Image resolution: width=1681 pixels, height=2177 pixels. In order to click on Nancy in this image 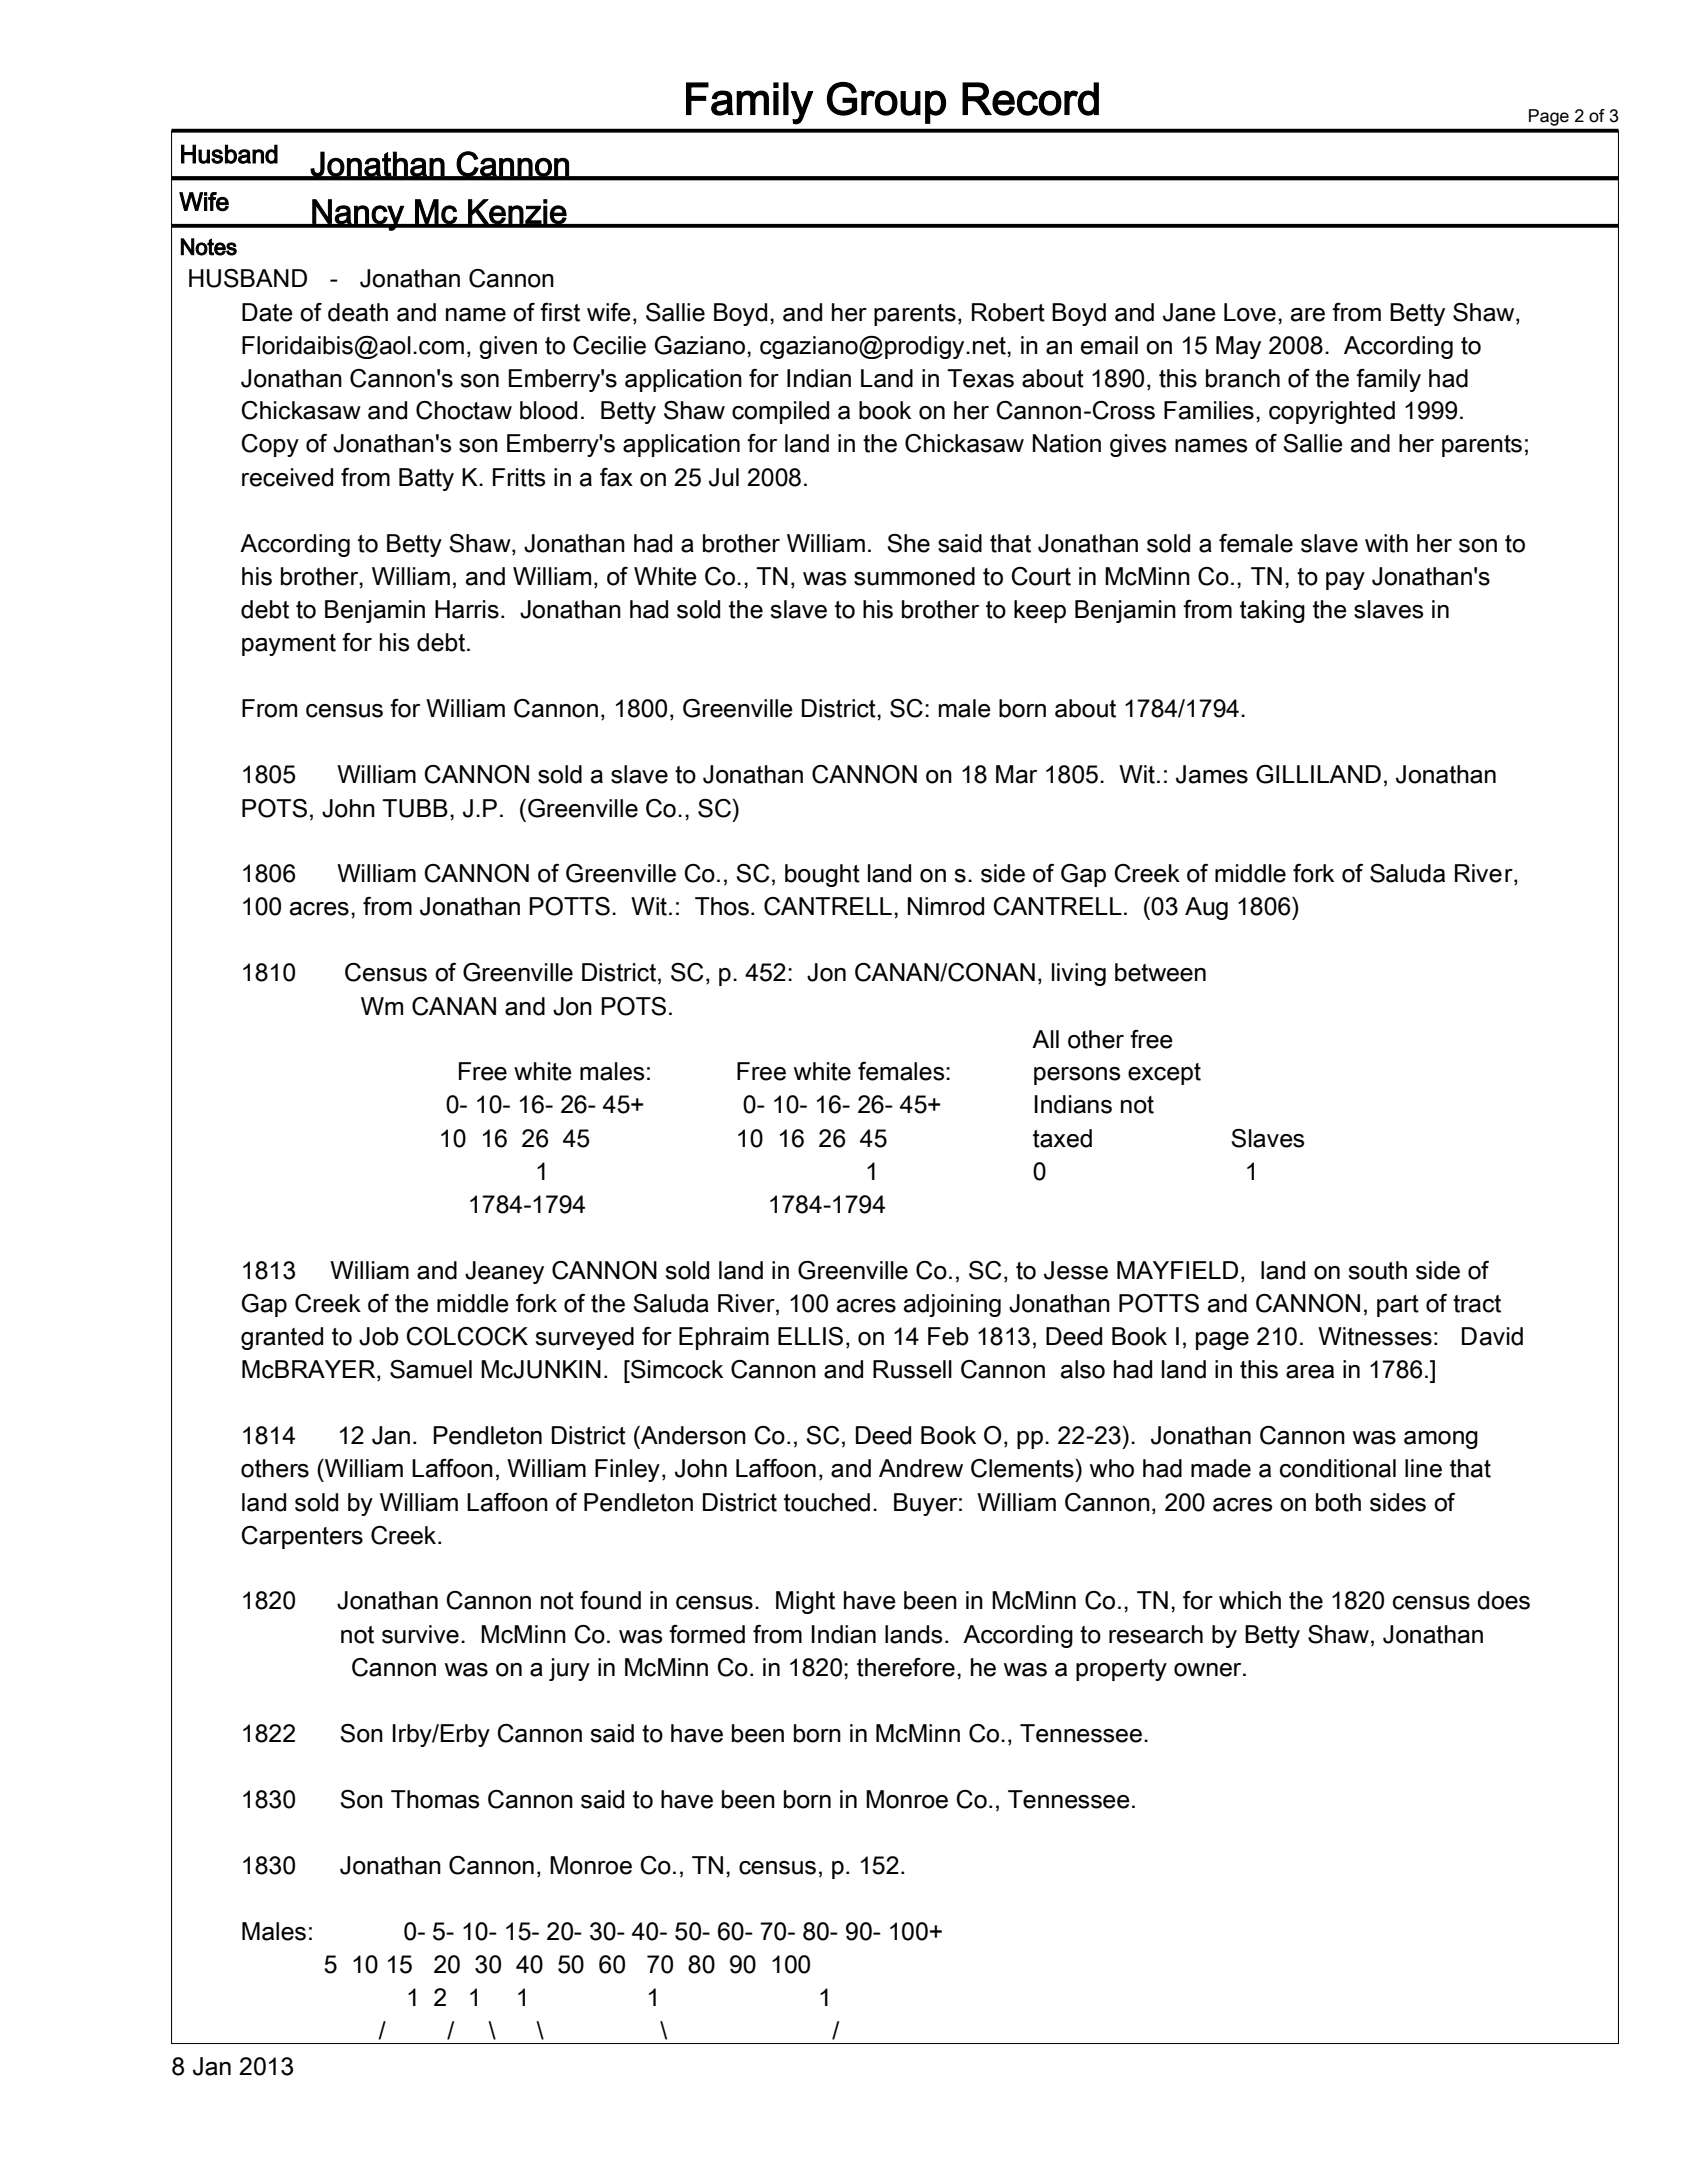, I will do `click(358, 215)`.
